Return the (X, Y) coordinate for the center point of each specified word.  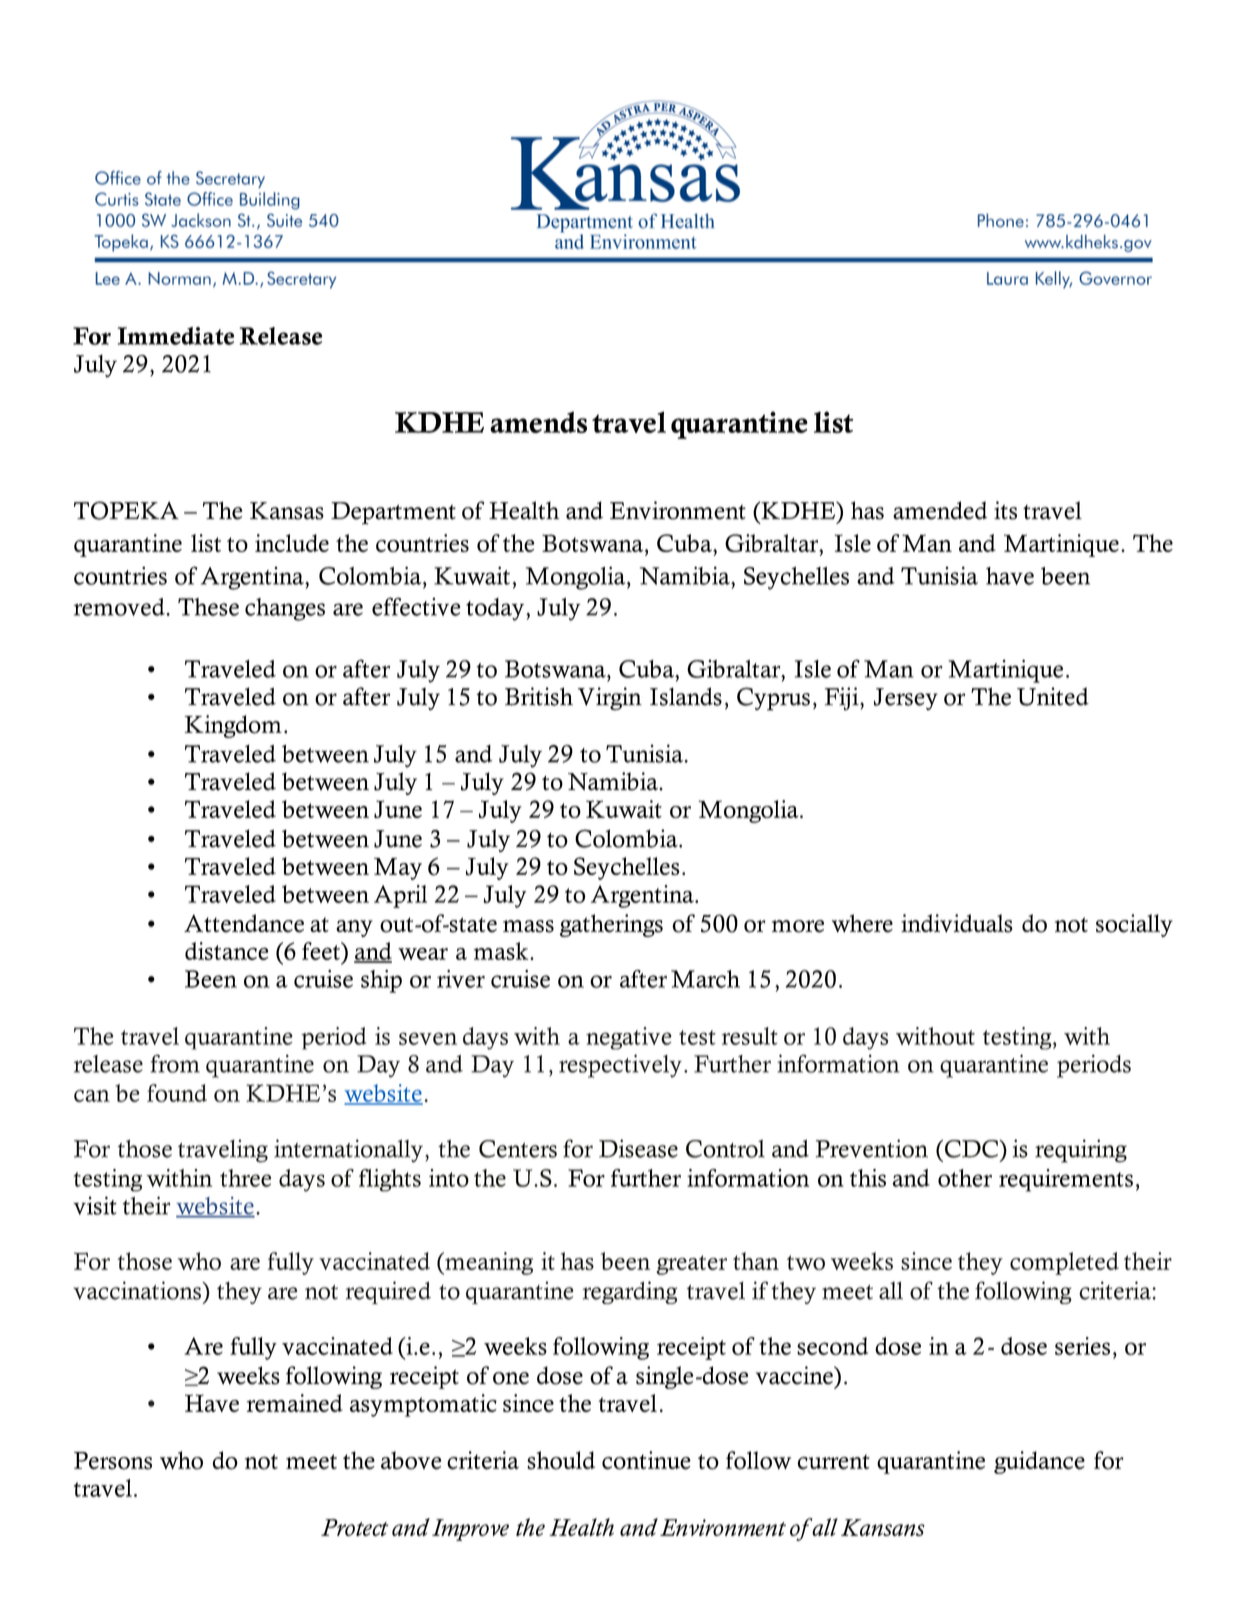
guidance (1039, 1462)
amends (538, 422)
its (1005, 510)
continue (646, 1460)
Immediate (176, 336)
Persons (113, 1461)
